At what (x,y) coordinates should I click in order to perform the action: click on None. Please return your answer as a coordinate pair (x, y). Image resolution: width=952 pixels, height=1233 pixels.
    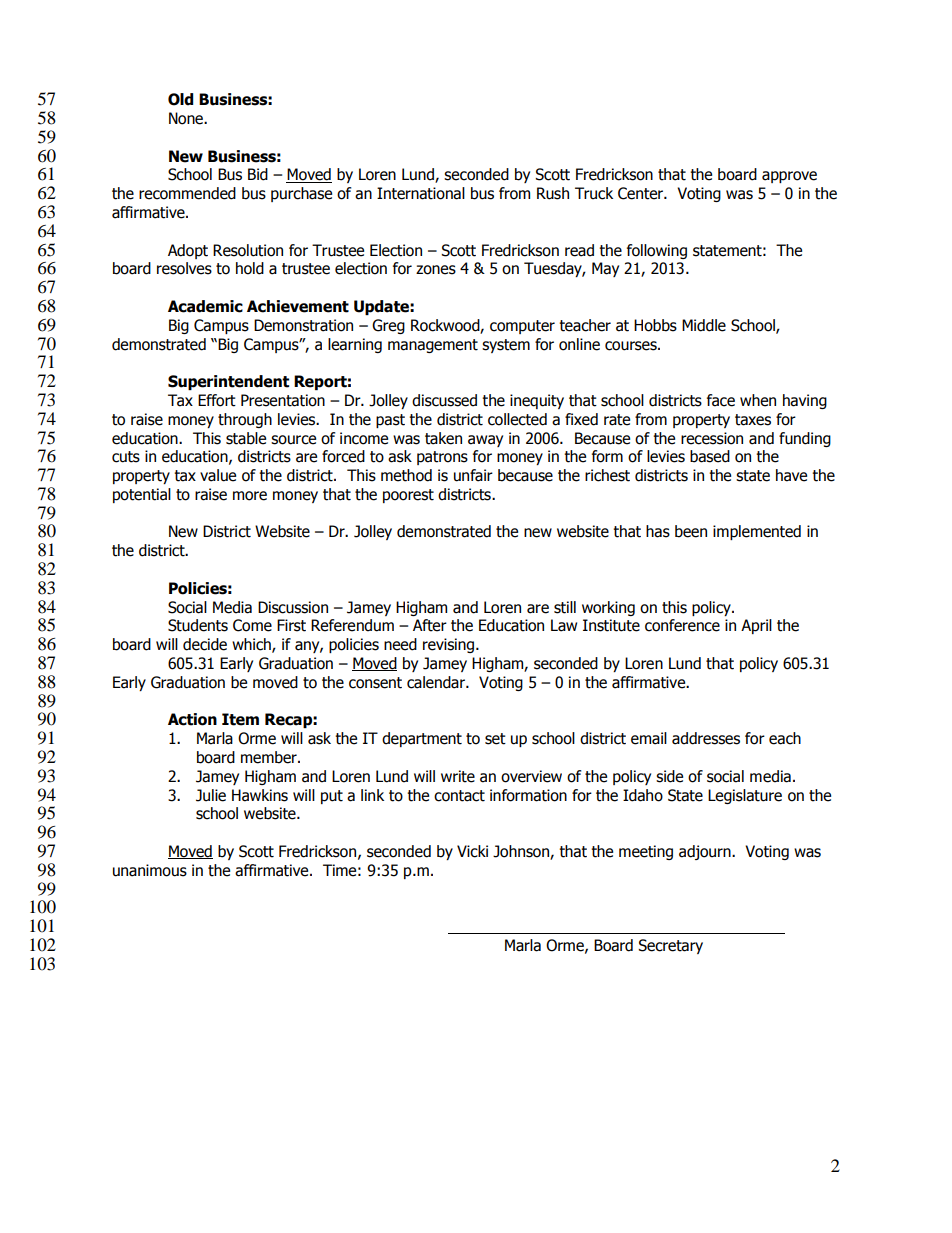
    Looking at the image, I should click on (187, 118).
